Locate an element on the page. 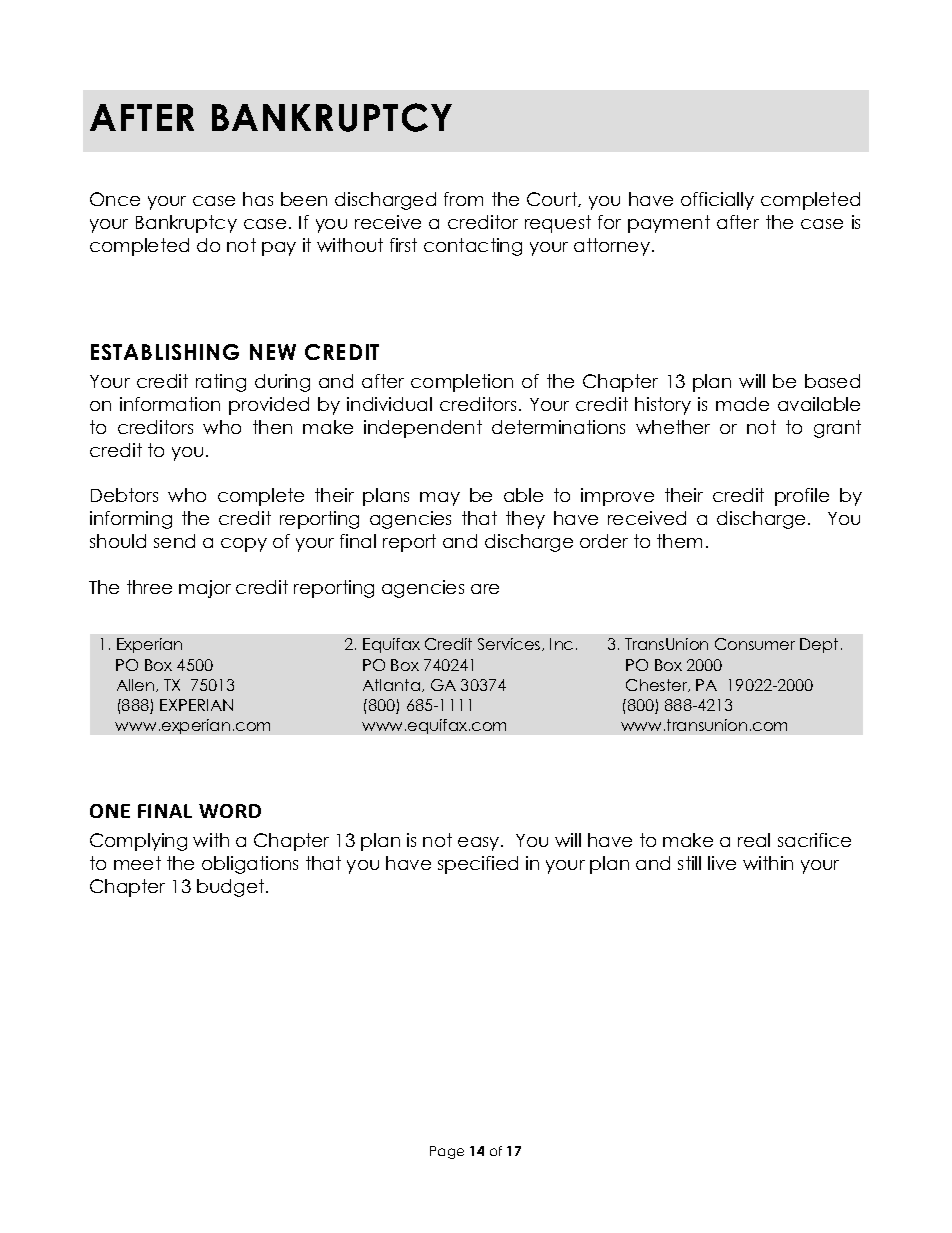  independent is located at coordinates (423, 429).
